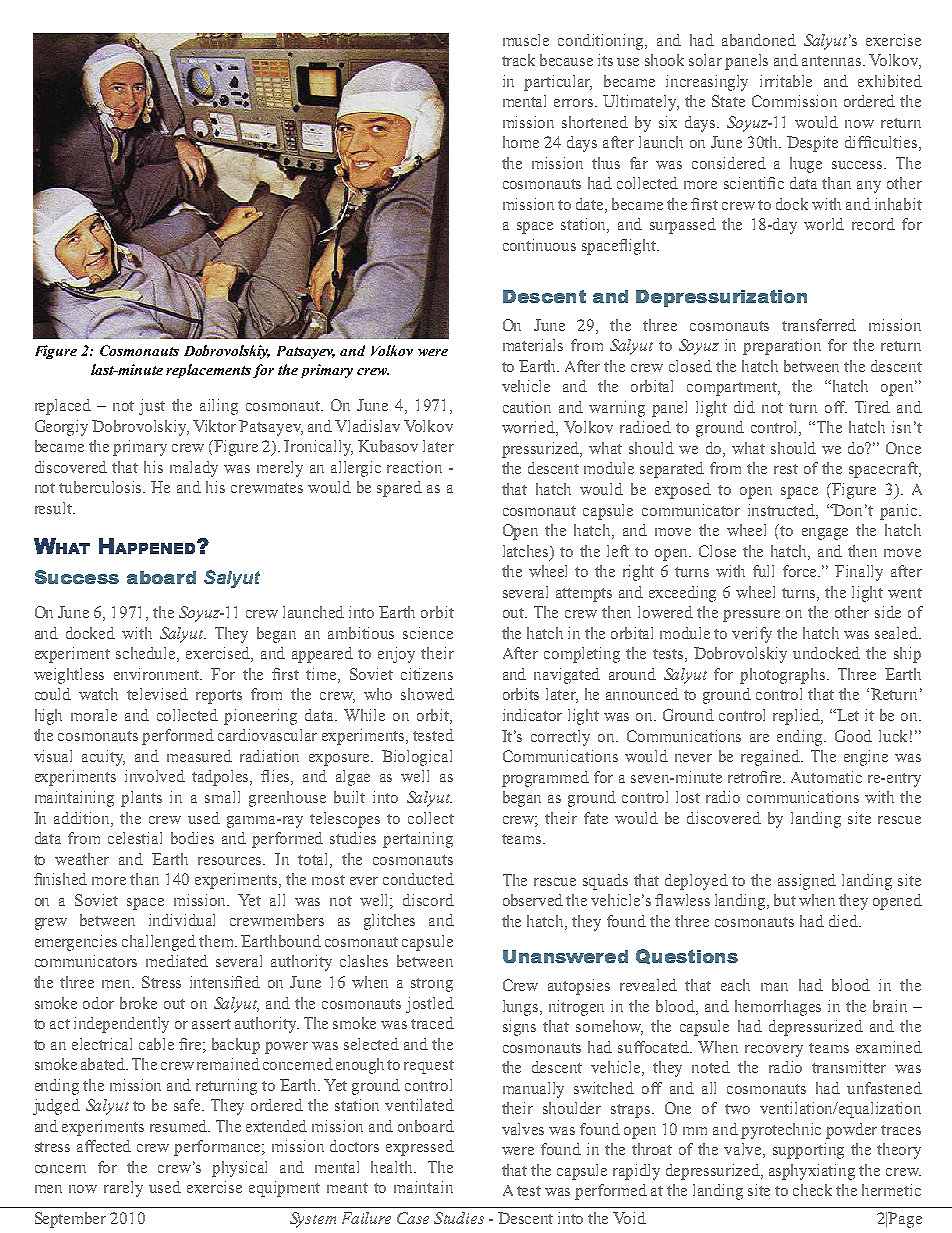 The height and width of the image is (1233, 952). Describe the element at coordinates (518, 60) in the image. I see `track` at that location.
